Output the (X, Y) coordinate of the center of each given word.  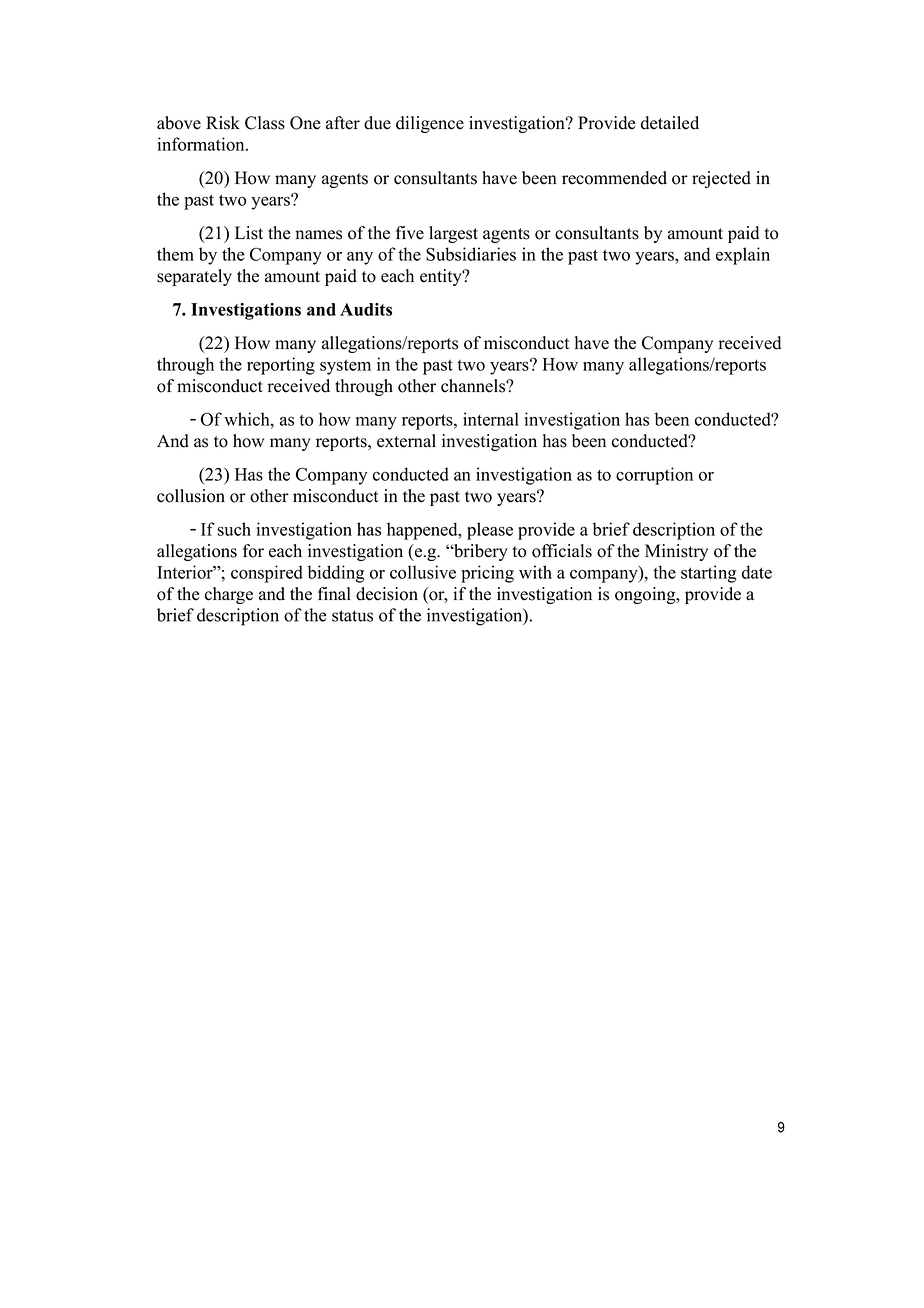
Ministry (676, 552)
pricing (487, 574)
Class (265, 123)
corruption (654, 476)
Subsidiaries (471, 254)
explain (743, 256)
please (490, 531)
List (249, 233)
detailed (670, 123)
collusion (191, 496)
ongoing (646, 595)
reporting (281, 366)
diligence (430, 124)
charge (229, 595)
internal (491, 419)
